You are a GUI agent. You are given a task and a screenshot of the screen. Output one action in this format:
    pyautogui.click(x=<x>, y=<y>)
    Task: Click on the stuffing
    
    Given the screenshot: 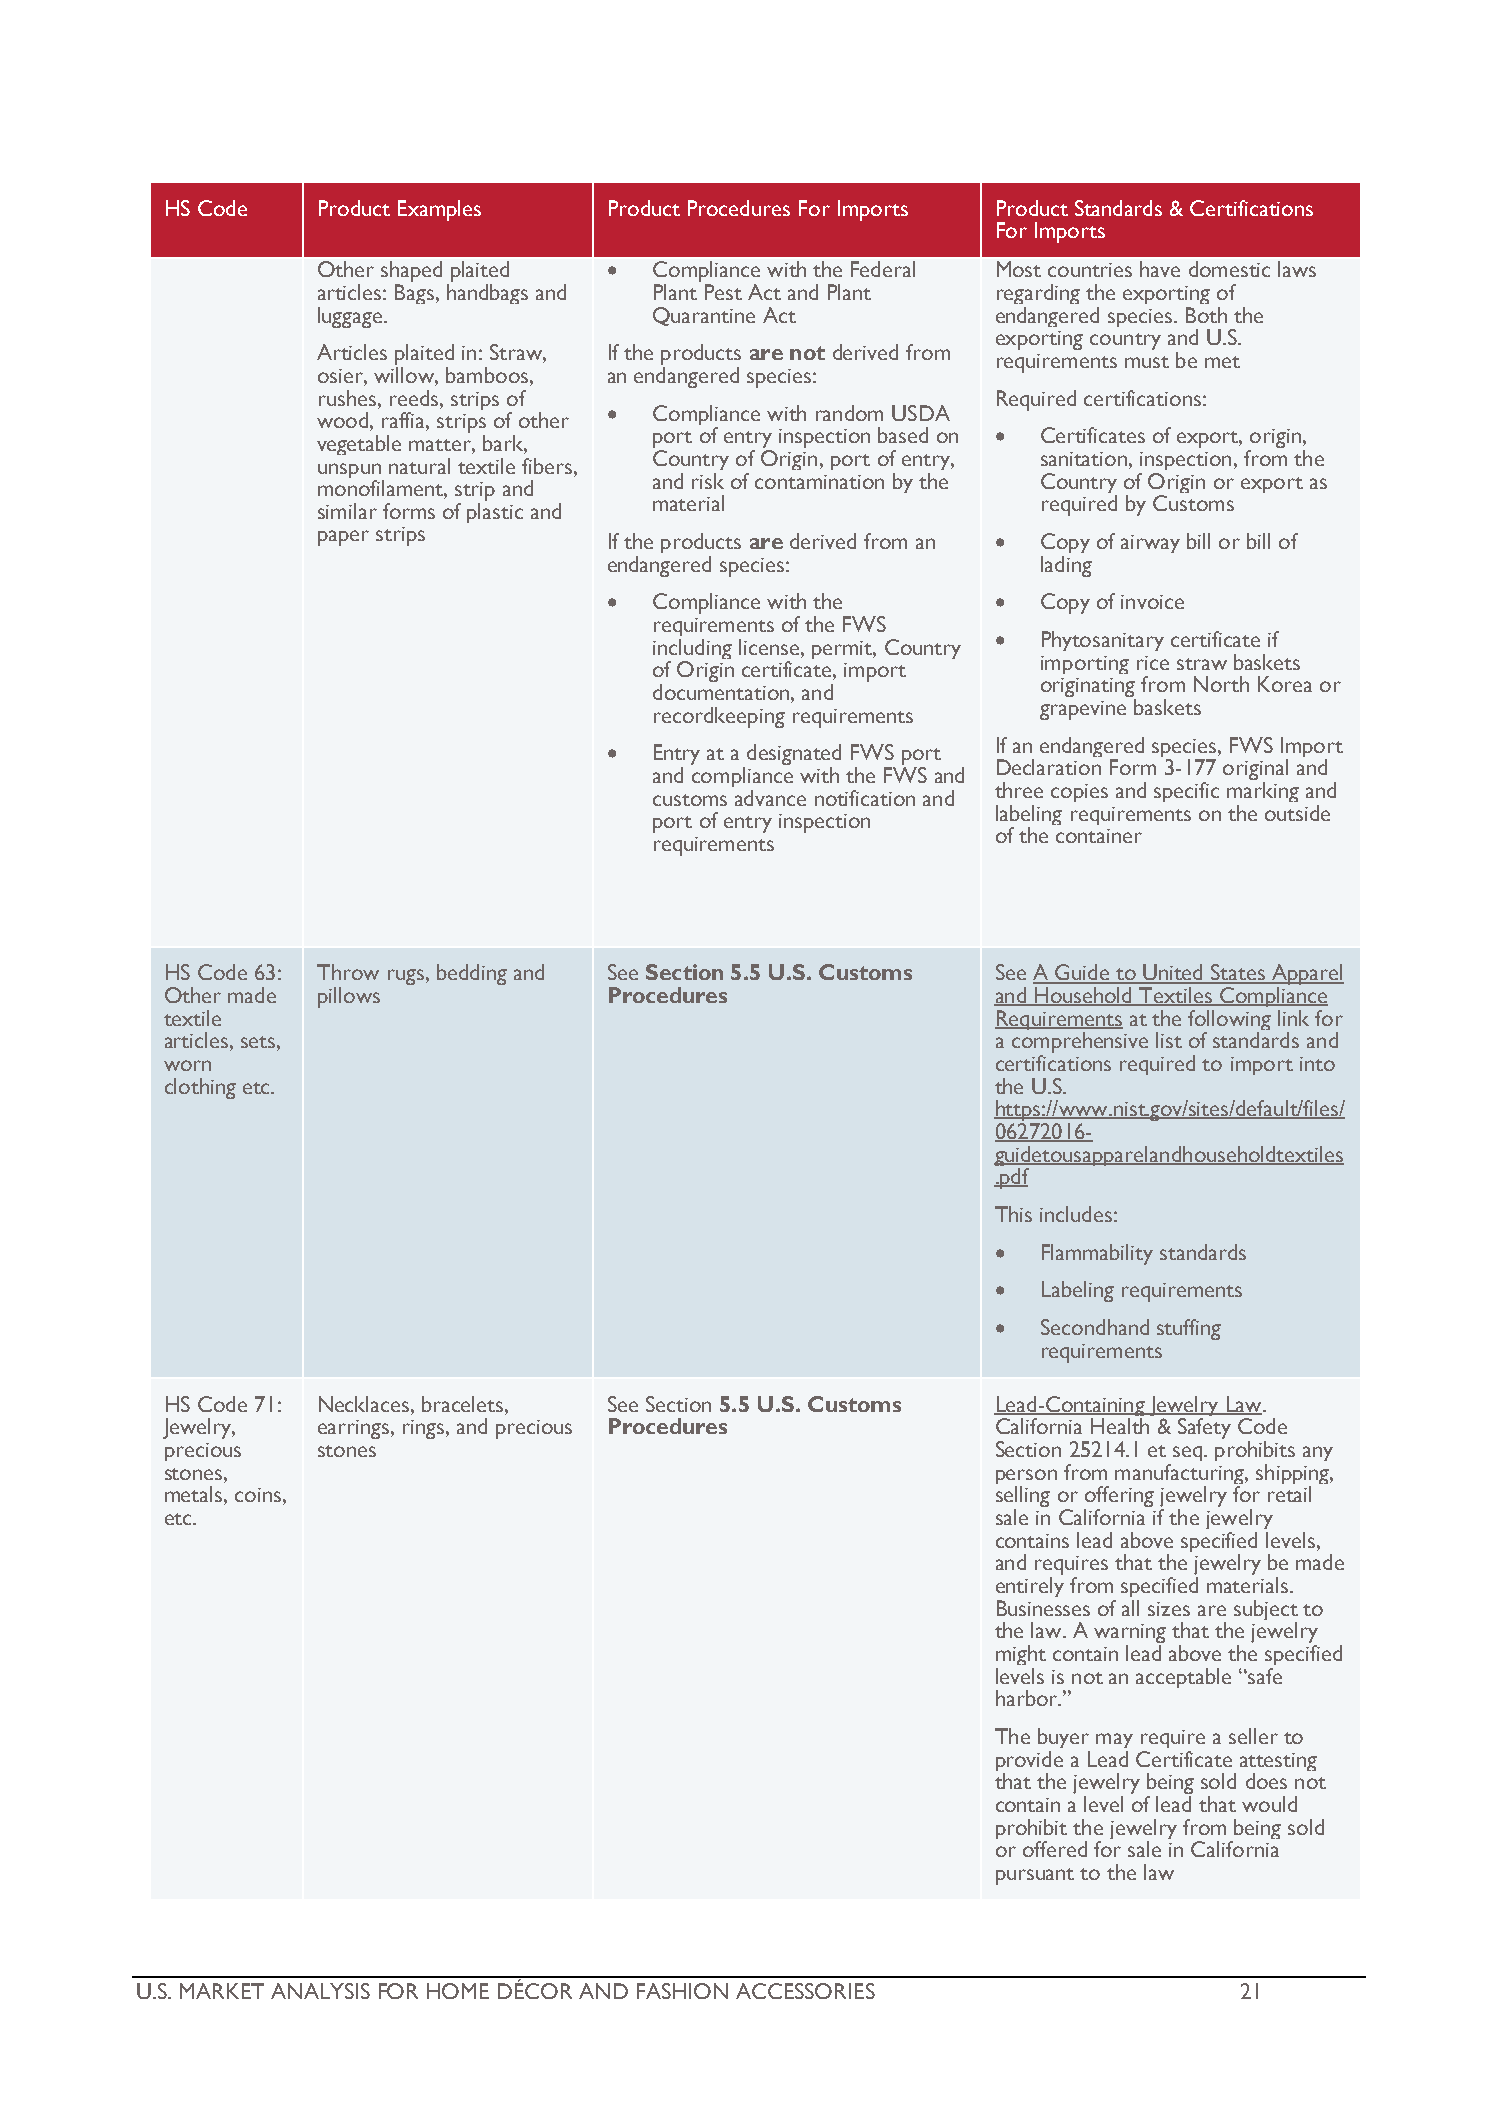 What is the action you would take?
    pyautogui.click(x=1189, y=1329)
